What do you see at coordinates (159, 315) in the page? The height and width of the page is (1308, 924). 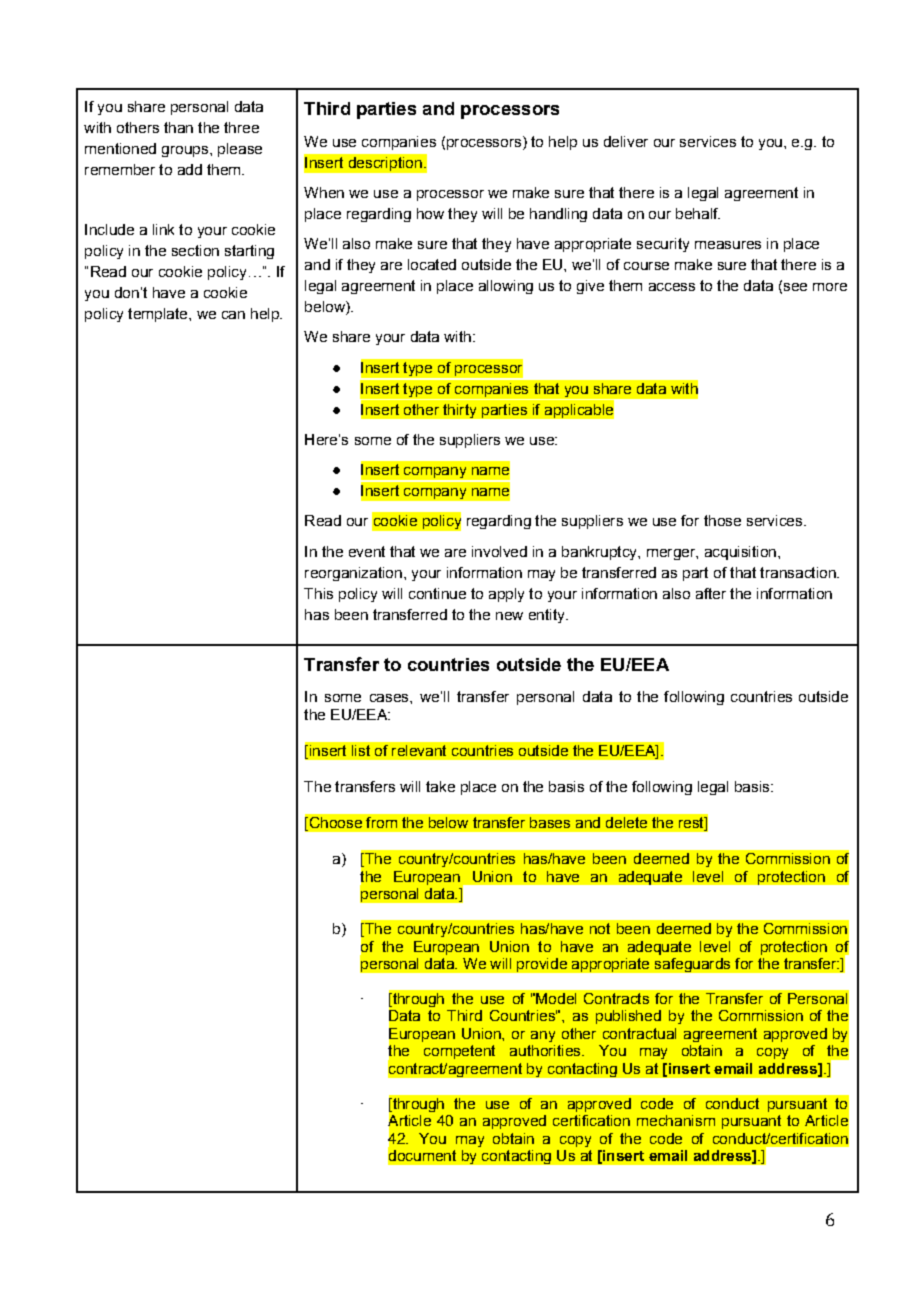 I see `template` at bounding box center [159, 315].
